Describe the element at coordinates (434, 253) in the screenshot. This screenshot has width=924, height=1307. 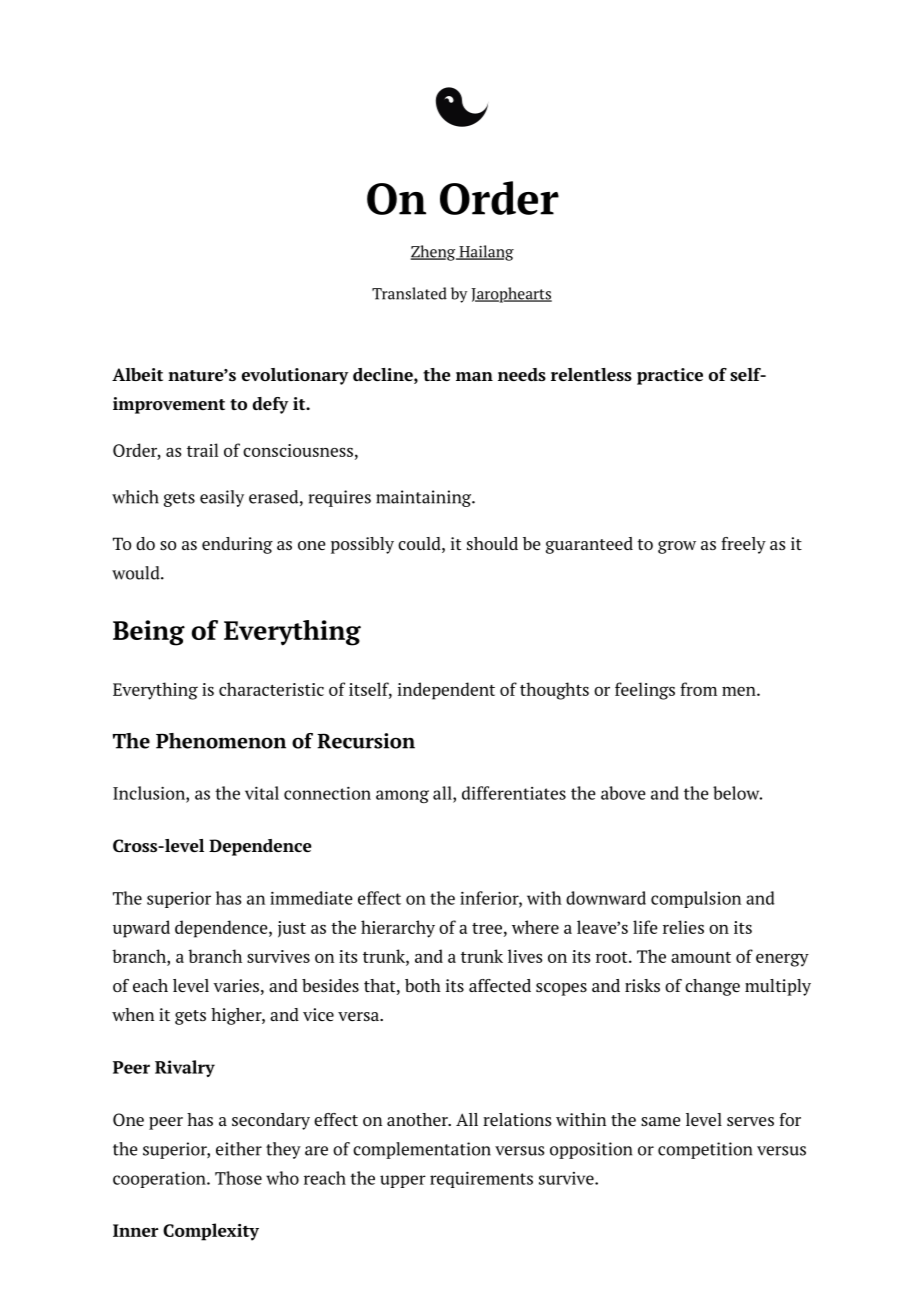
I see `Zheng` at that location.
